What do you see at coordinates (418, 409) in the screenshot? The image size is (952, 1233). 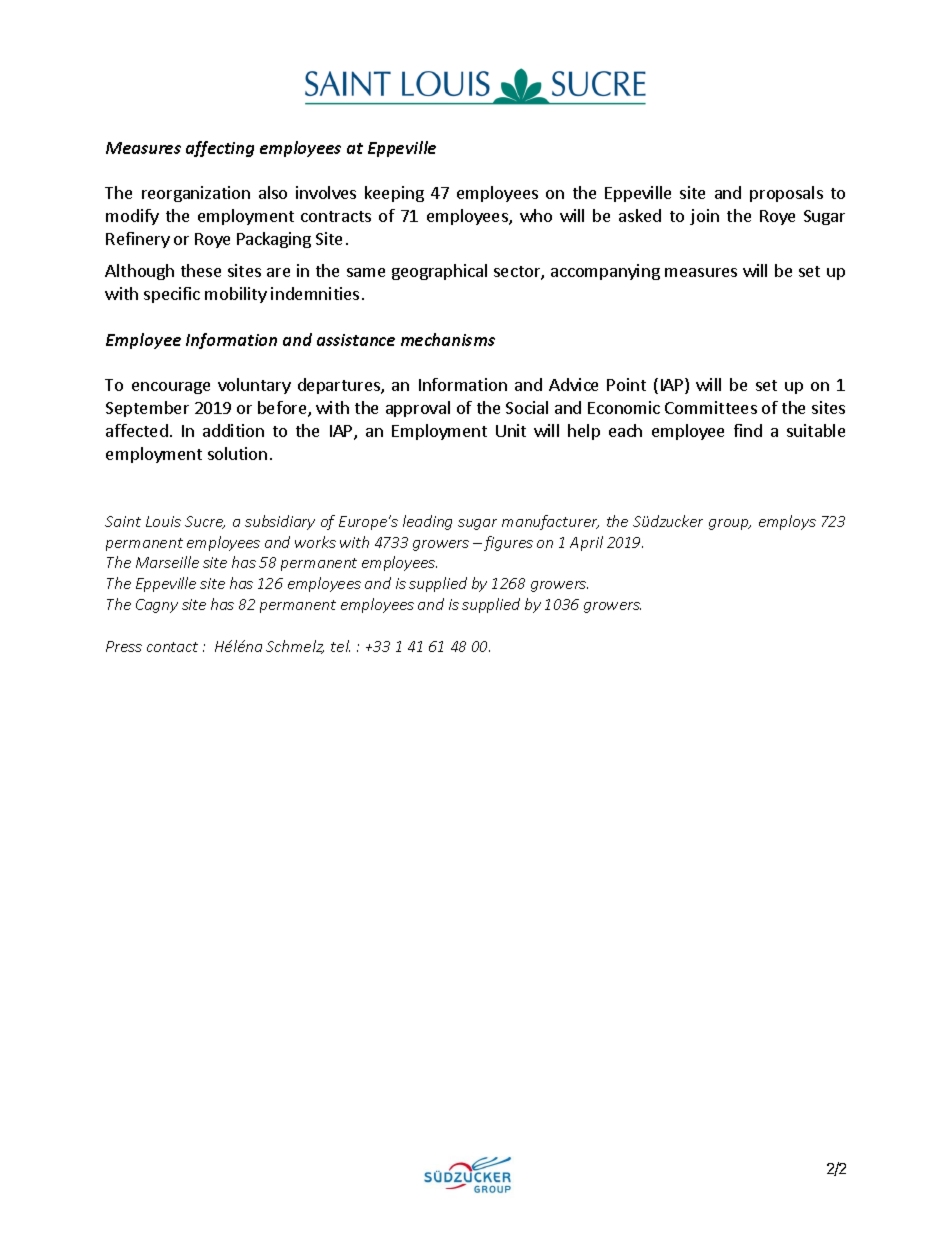 I see `approval` at bounding box center [418, 409].
